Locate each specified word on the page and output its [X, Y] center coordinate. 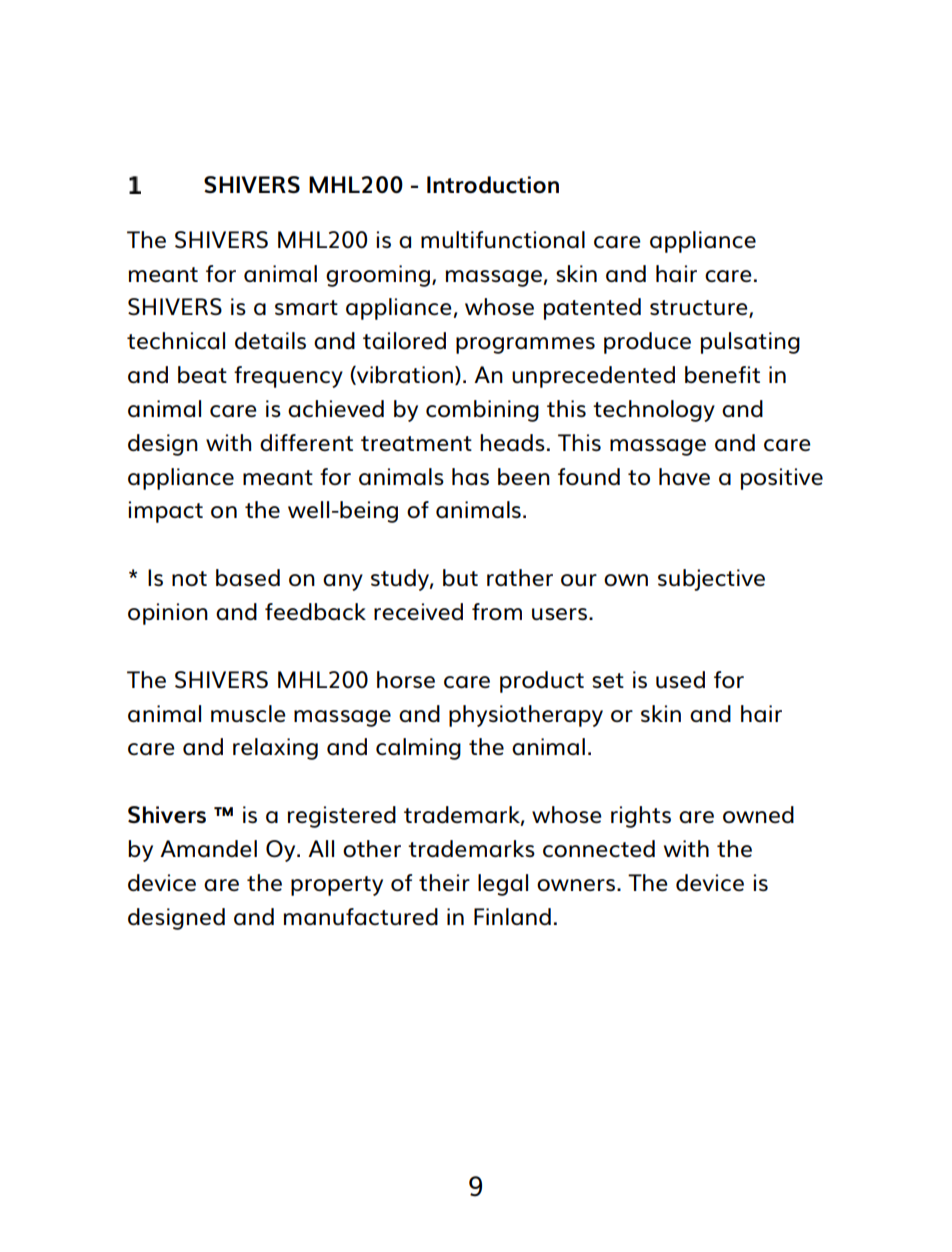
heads [512, 442]
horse [406, 679]
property [337, 886]
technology [654, 411]
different [306, 442]
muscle [248, 713]
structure [700, 309]
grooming [379, 276]
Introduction [493, 184]
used [680, 679]
